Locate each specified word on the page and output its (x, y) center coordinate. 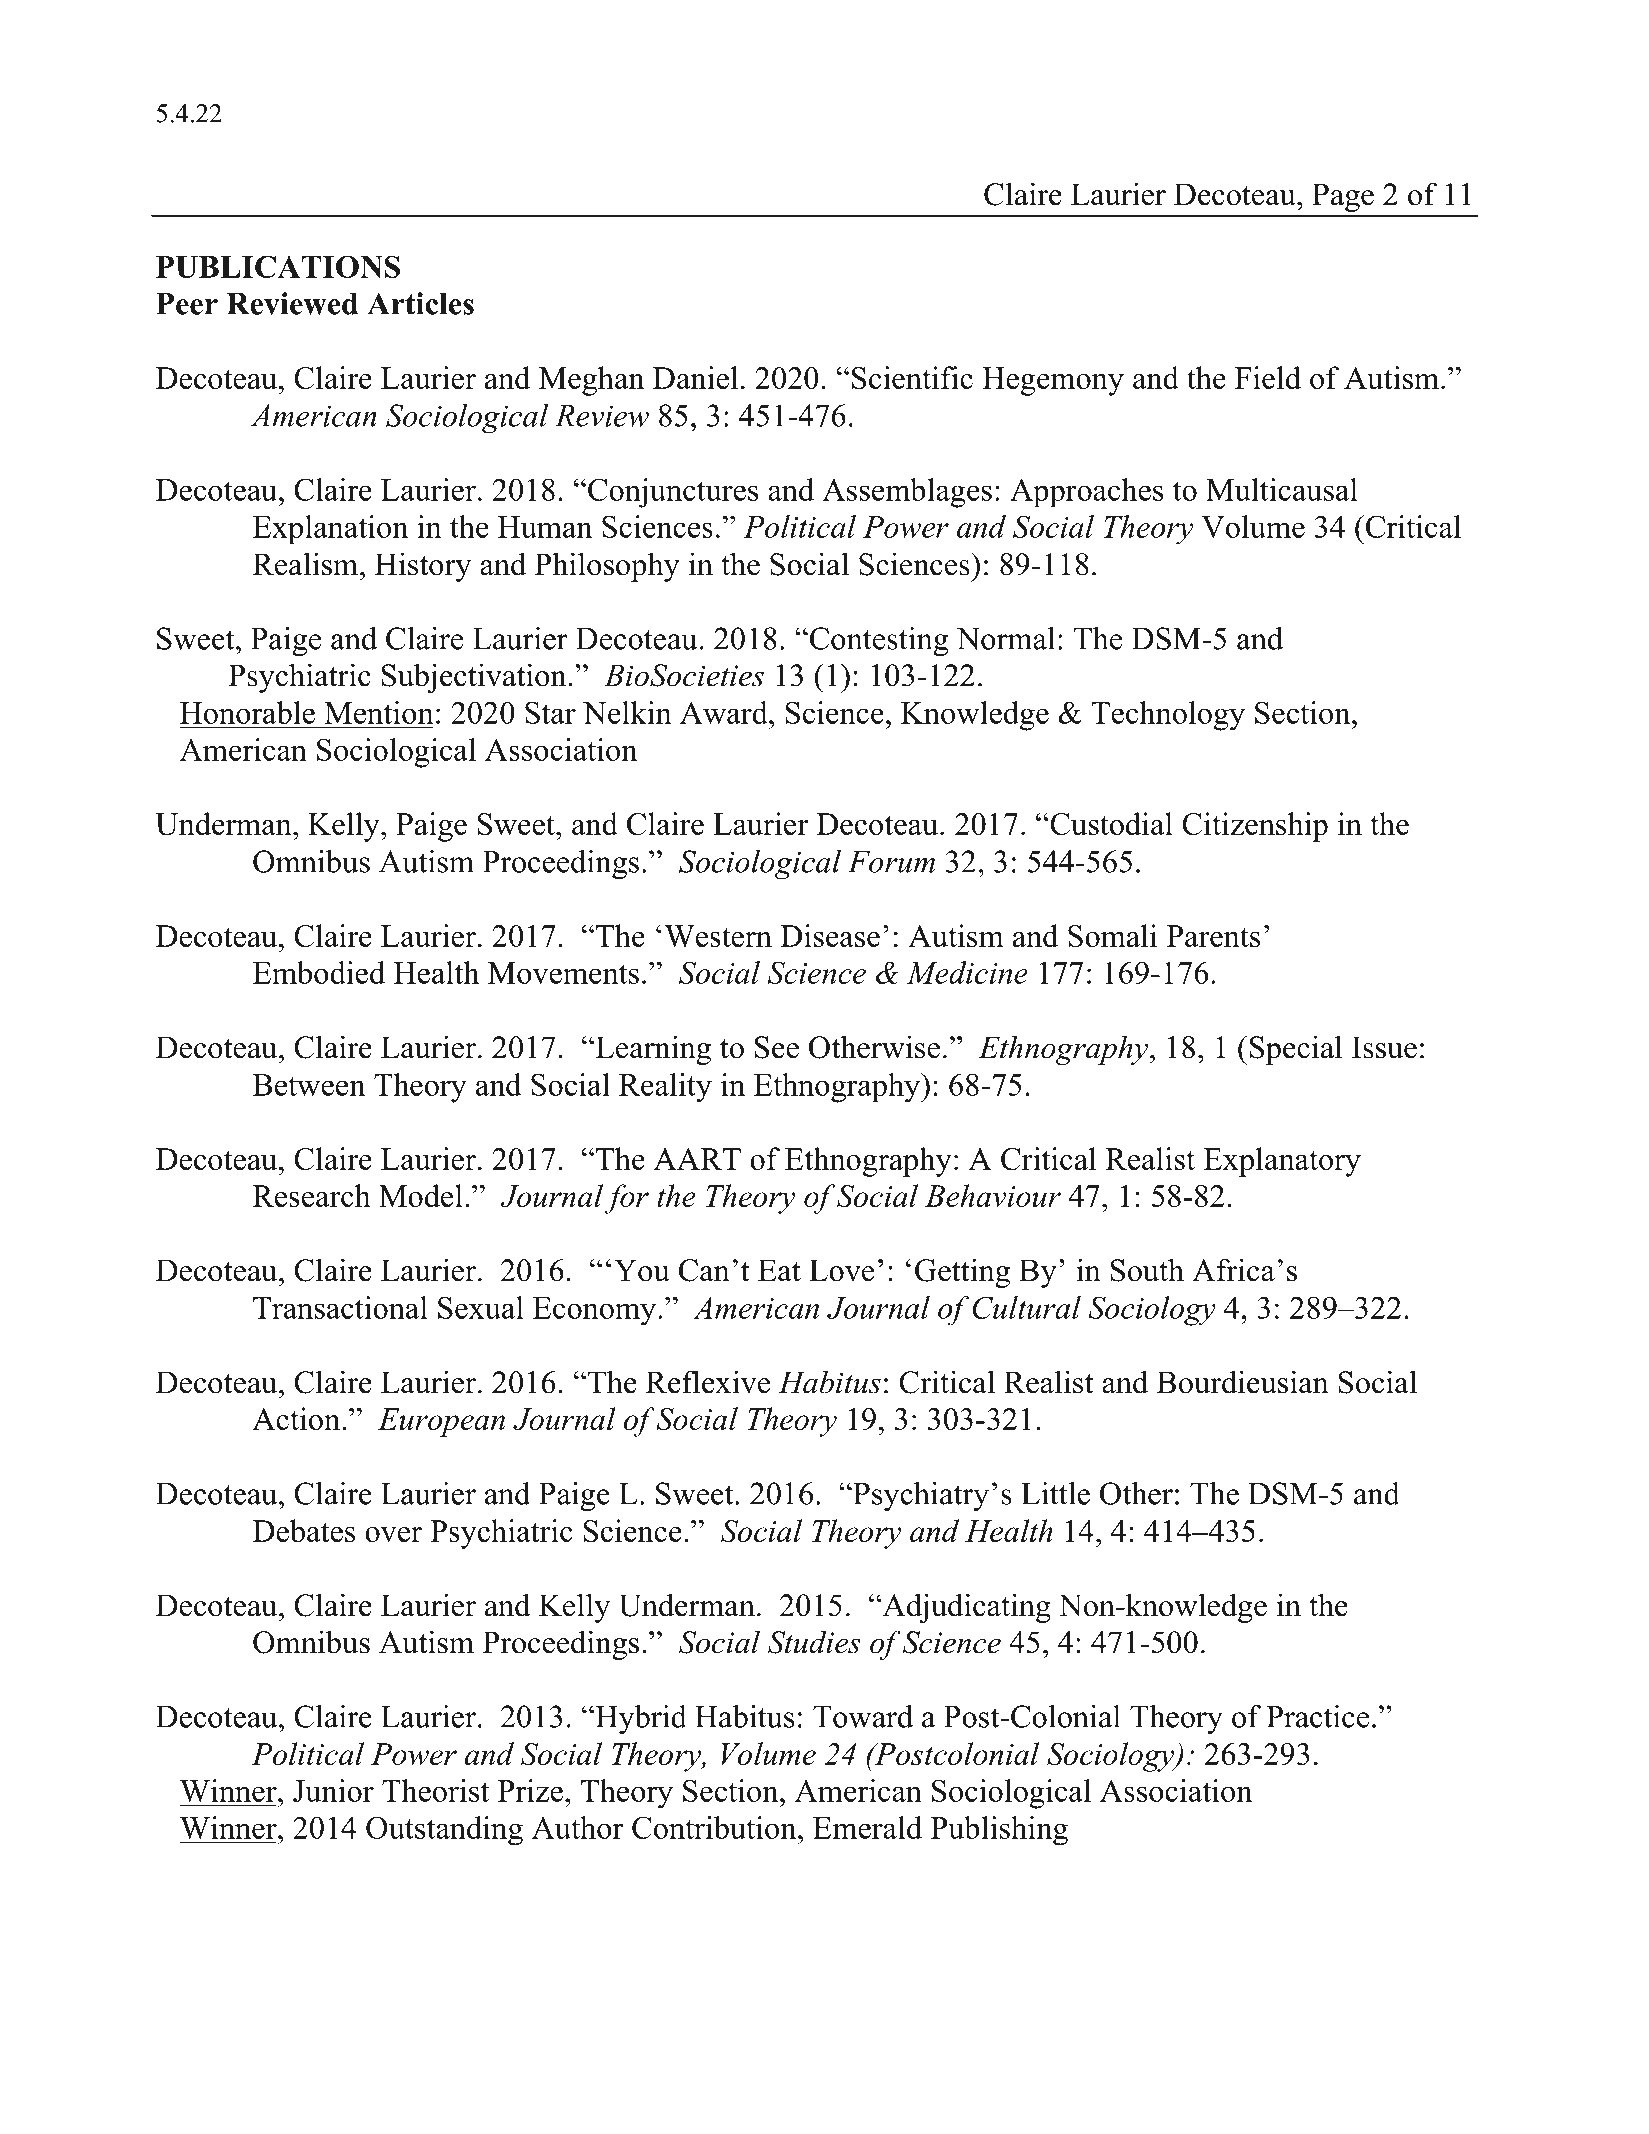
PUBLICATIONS (278, 266)
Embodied (319, 972)
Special (1296, 1050)
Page (1343, 197)
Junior (333, 1790)
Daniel (695, 377)
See (777, 1047)
